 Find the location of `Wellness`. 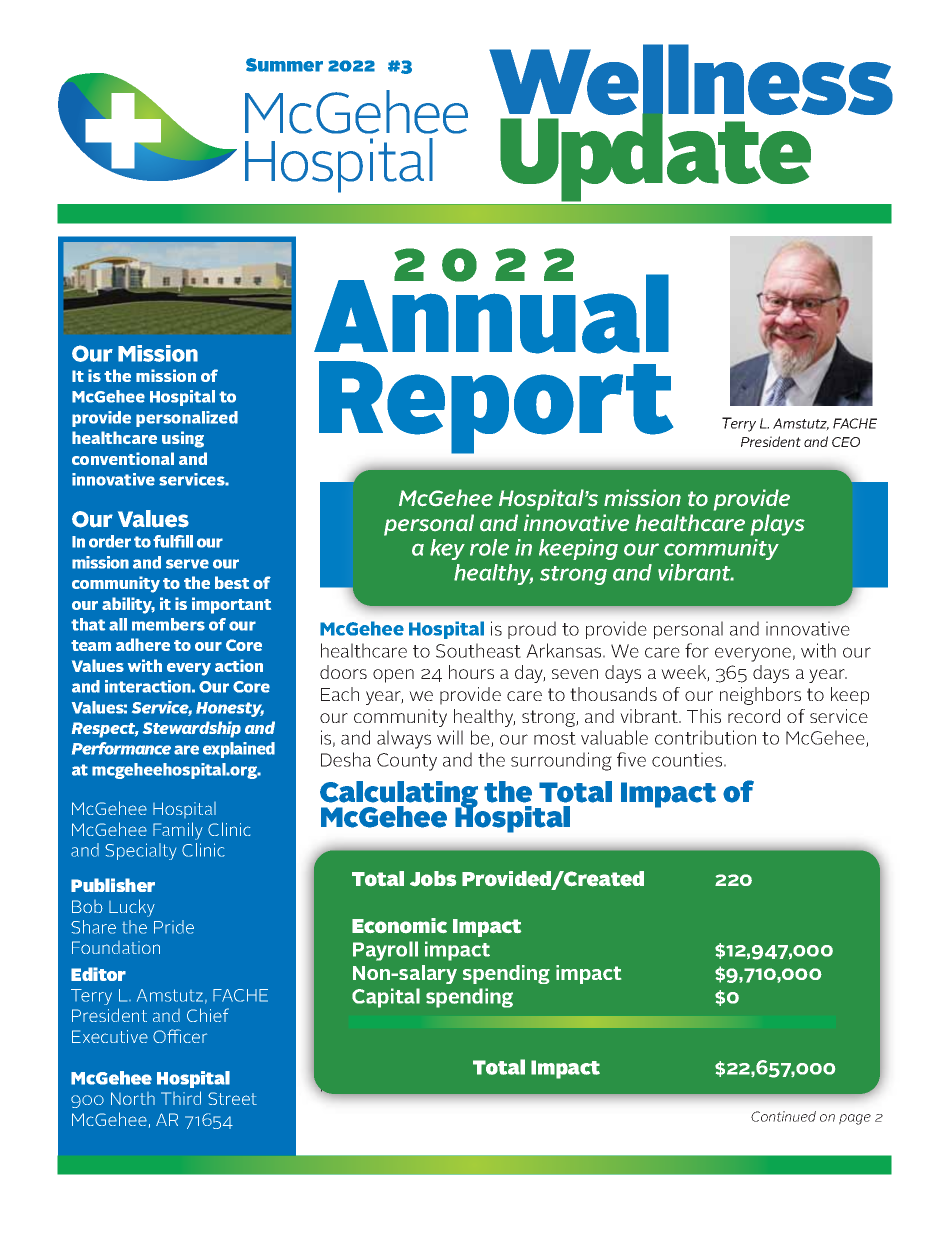

Wellness is located at coordinates (691, 81).
